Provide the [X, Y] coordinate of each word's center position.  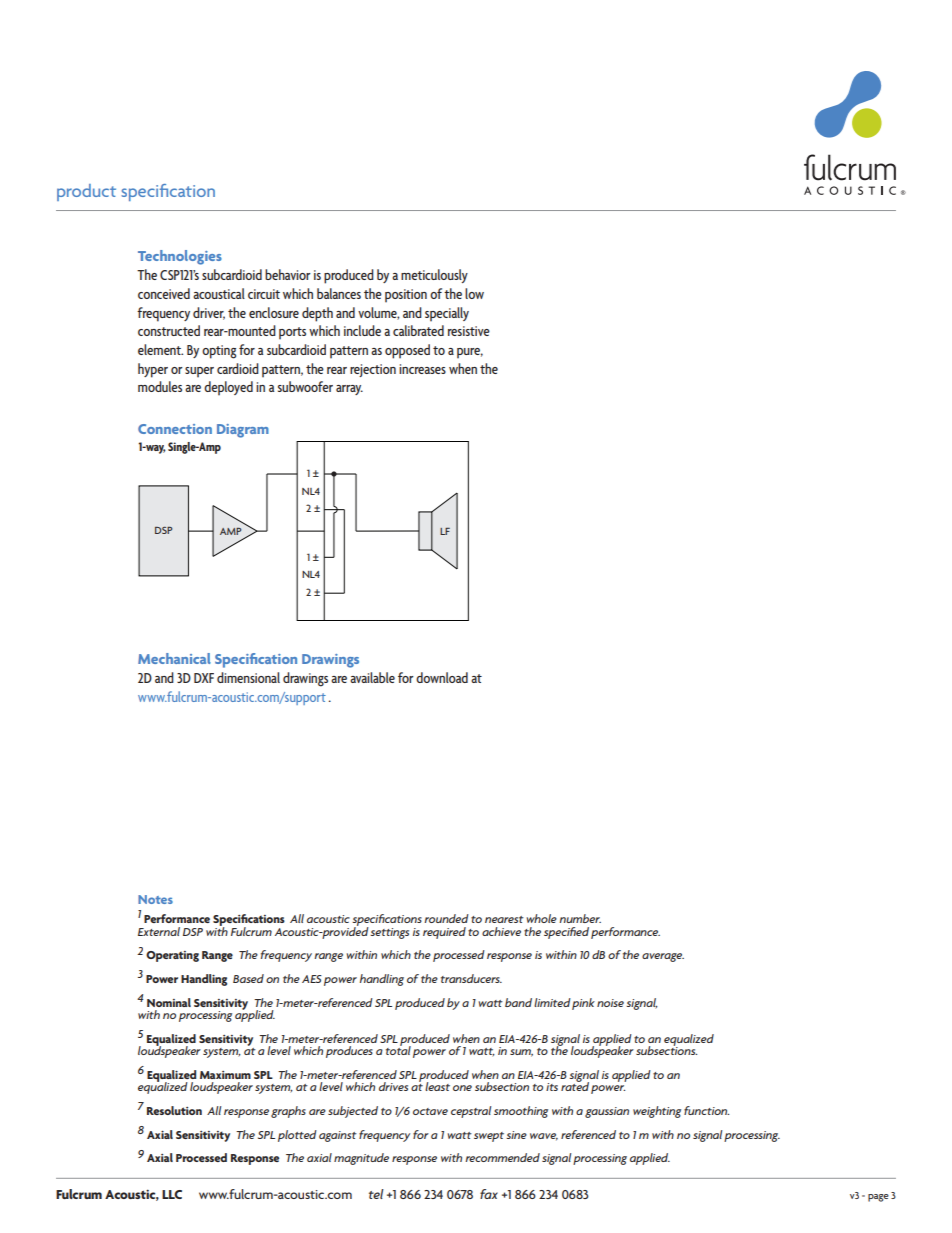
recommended [502, 1157]
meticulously [434, 276]
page [878, 1198]
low [474, 293]
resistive [469, 331]
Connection [175, 429]
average [663, 957]
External [159, 931]
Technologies [180, 257]
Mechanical [174, 658]
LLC [172, 1194]
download [442, 677]
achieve [501, 931]
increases [422, 369]
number [580, 918]
